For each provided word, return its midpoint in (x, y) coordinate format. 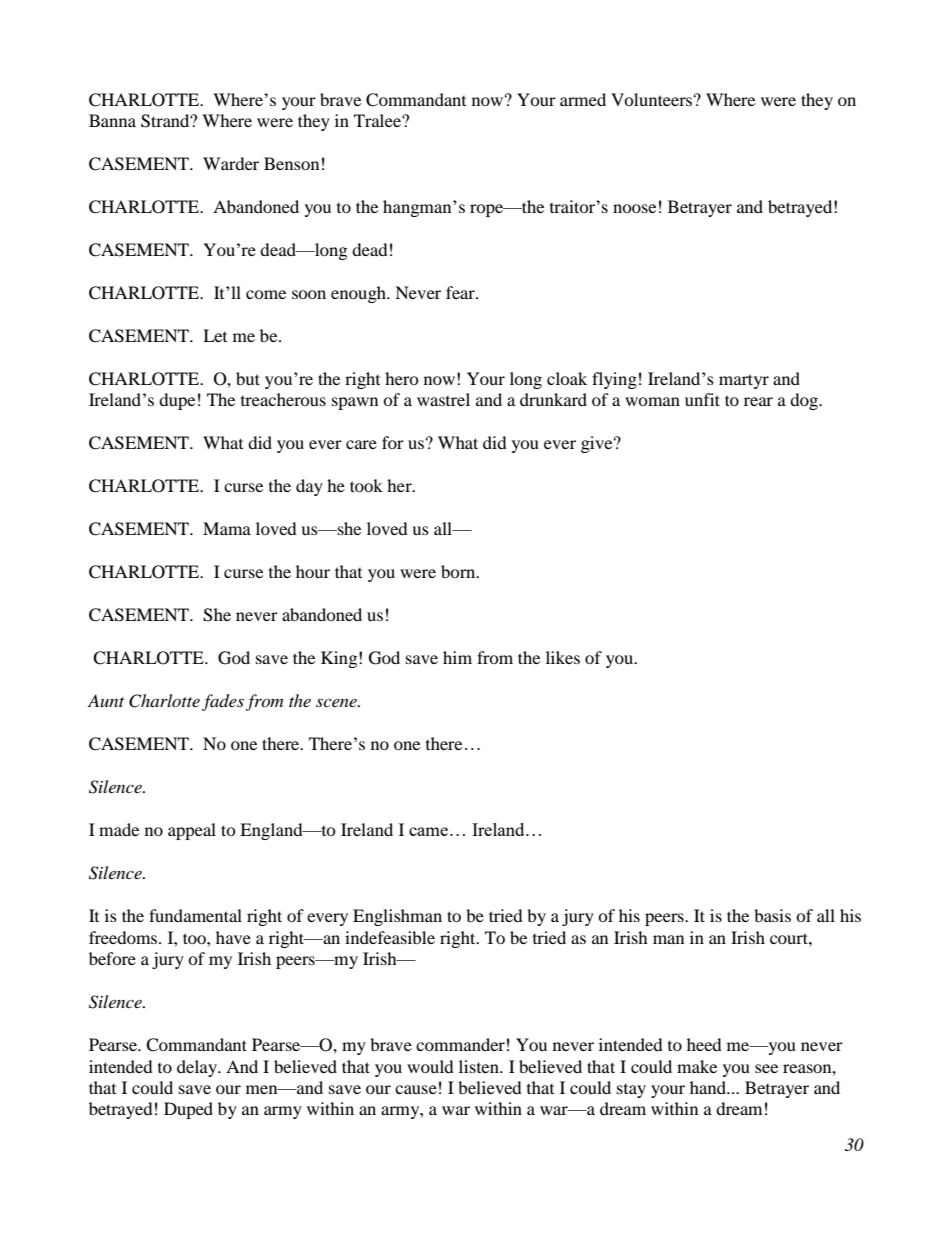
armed (583, 99)
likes (563, 657)
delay (198, 1068)
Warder (231, 163)
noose (634, 208)
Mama (227, 528)
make (697, 1066)
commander (460, 1044)
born (459, 571)
